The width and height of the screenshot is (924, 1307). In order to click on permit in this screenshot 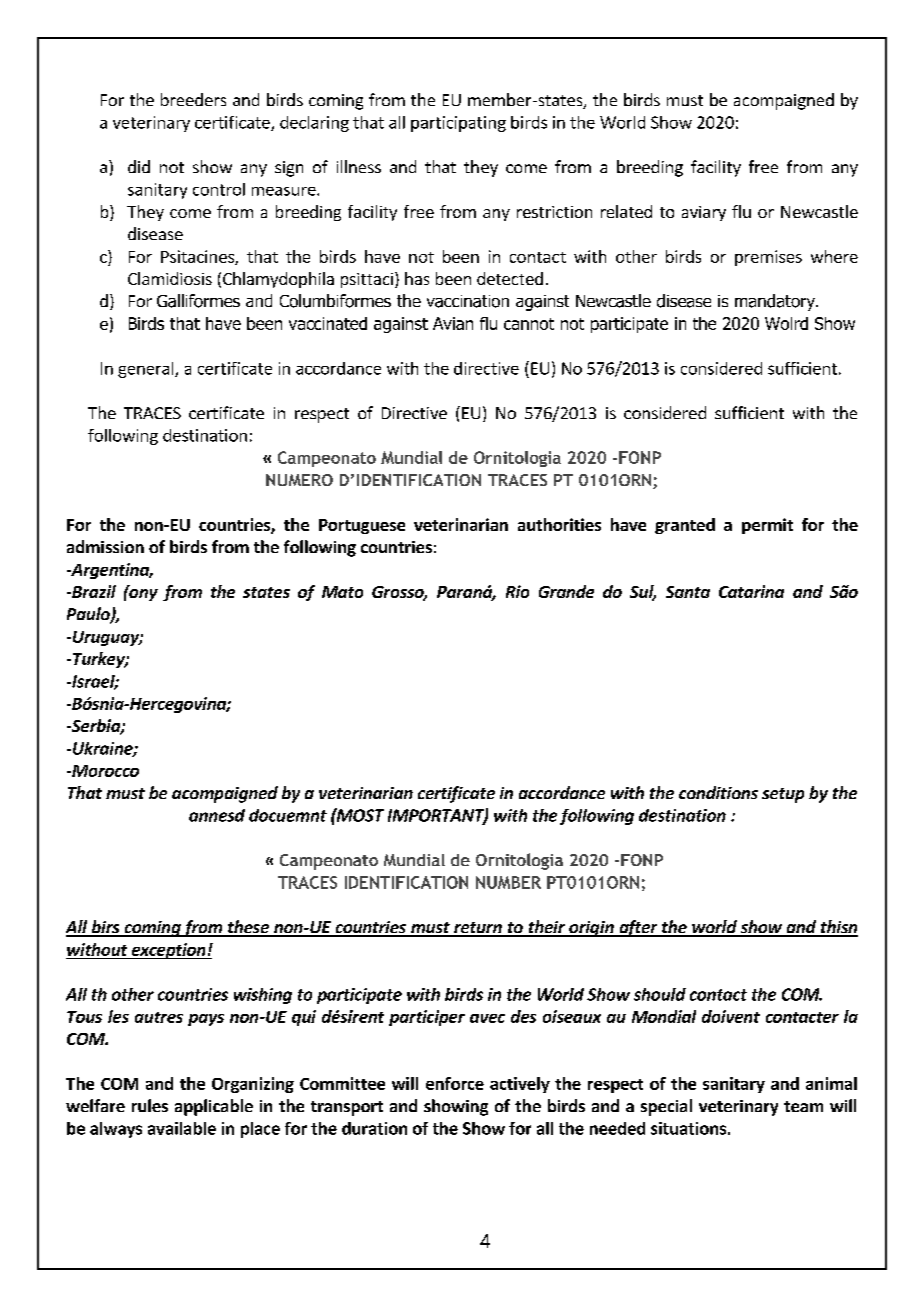, I will do `click(767, 526)`.
